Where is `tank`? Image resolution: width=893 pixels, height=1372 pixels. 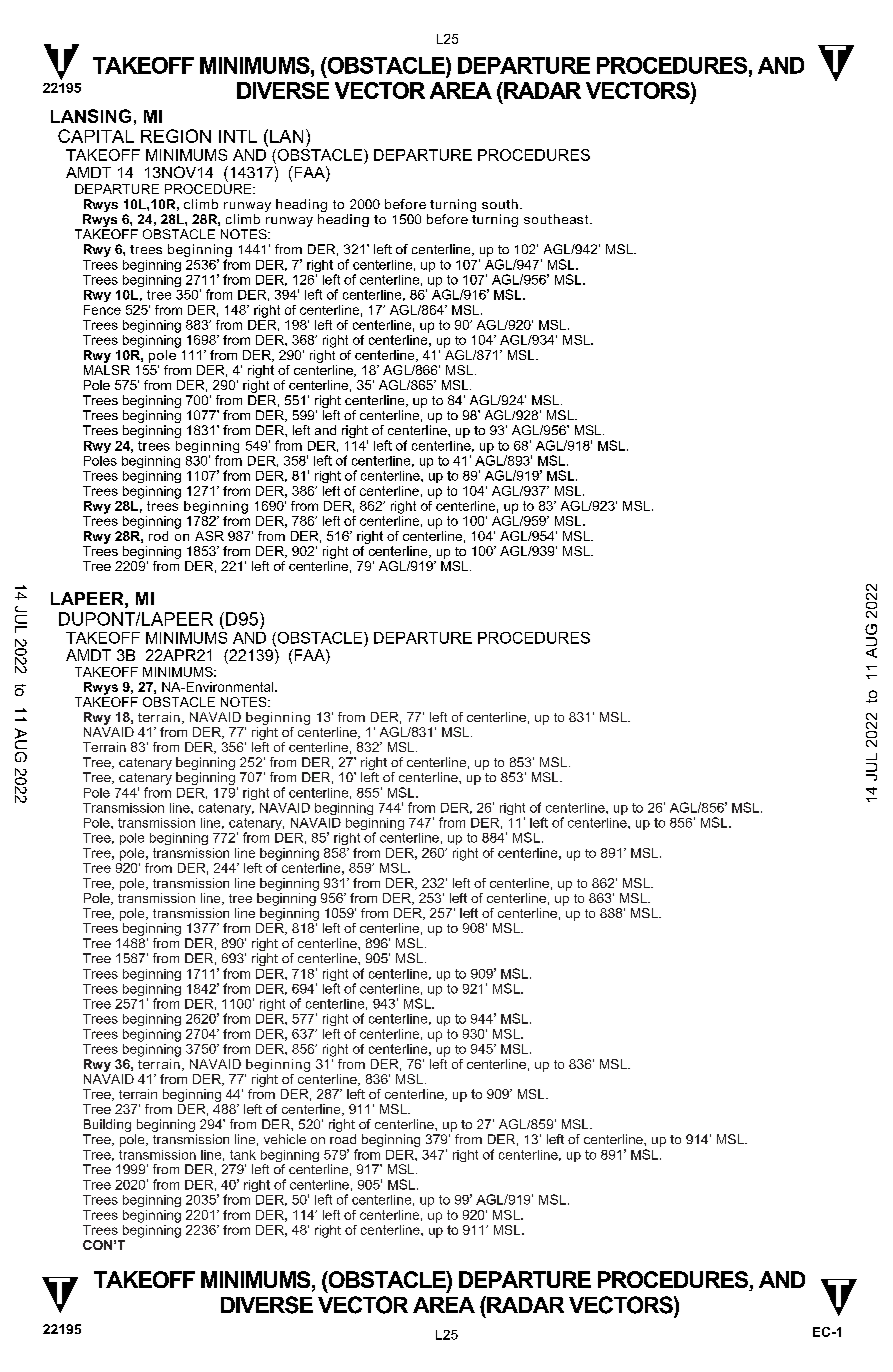 tank is located at coordinates (243, 1155).
